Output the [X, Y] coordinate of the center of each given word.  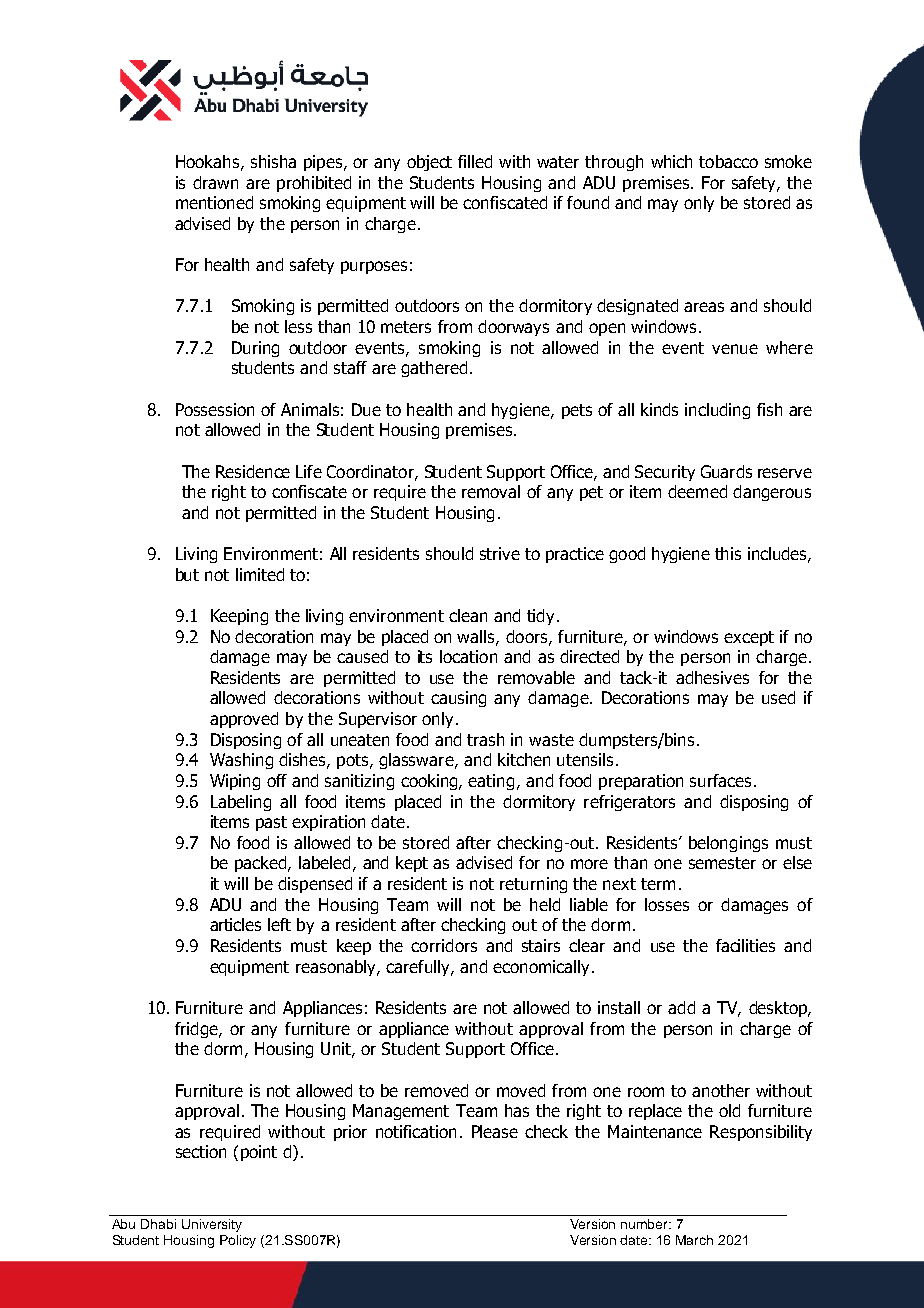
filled [475, 161]
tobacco [728, 161]
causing [458, 699]
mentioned [214, 202]
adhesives [712, 677]
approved [244, 720]
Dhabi [158, 1224]
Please [495, 1131]
